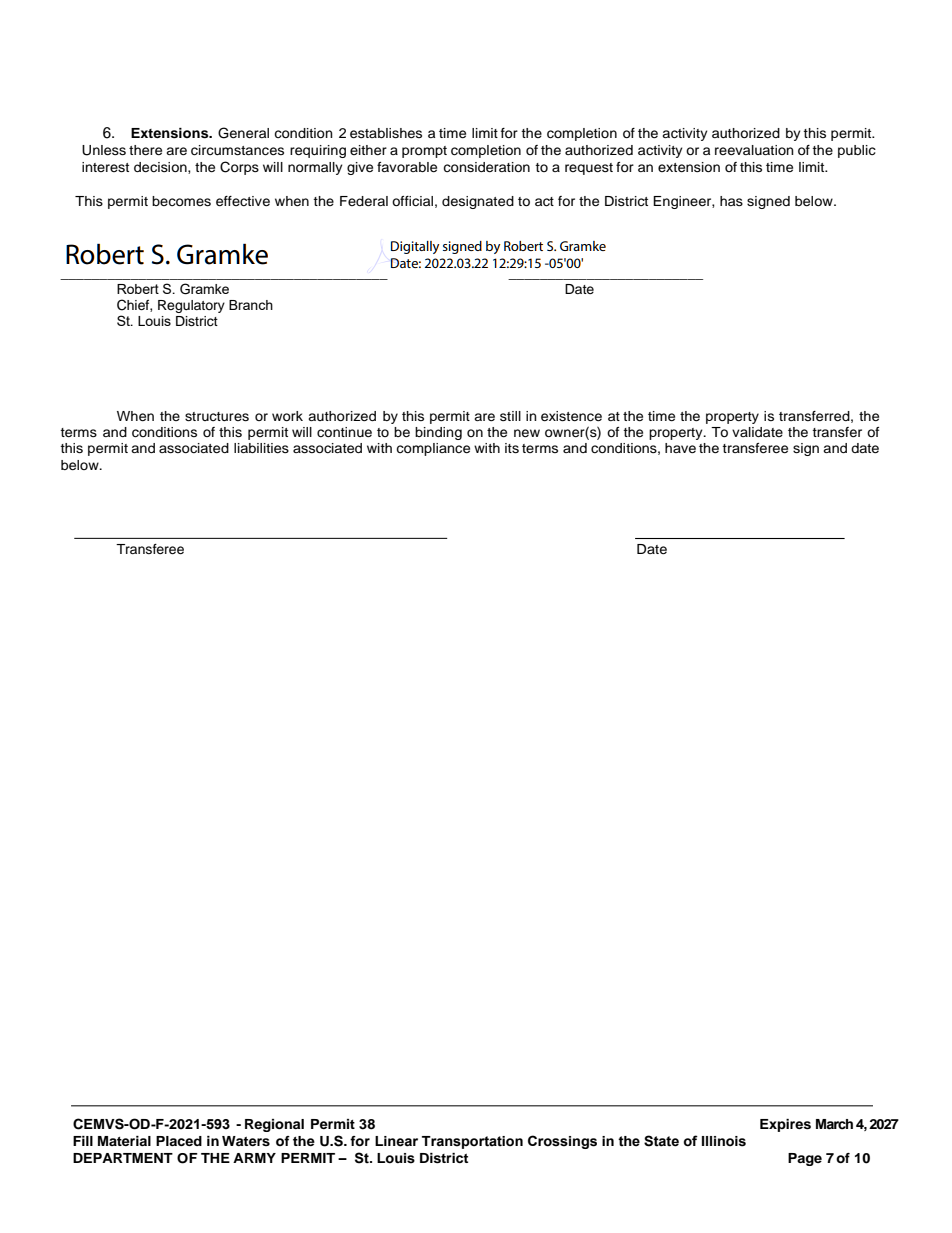 The image size is (952, 1233). What do you see at coordinates (179, 1141) in the document?
I see `Placed` at bounding box center [179, 1141].
